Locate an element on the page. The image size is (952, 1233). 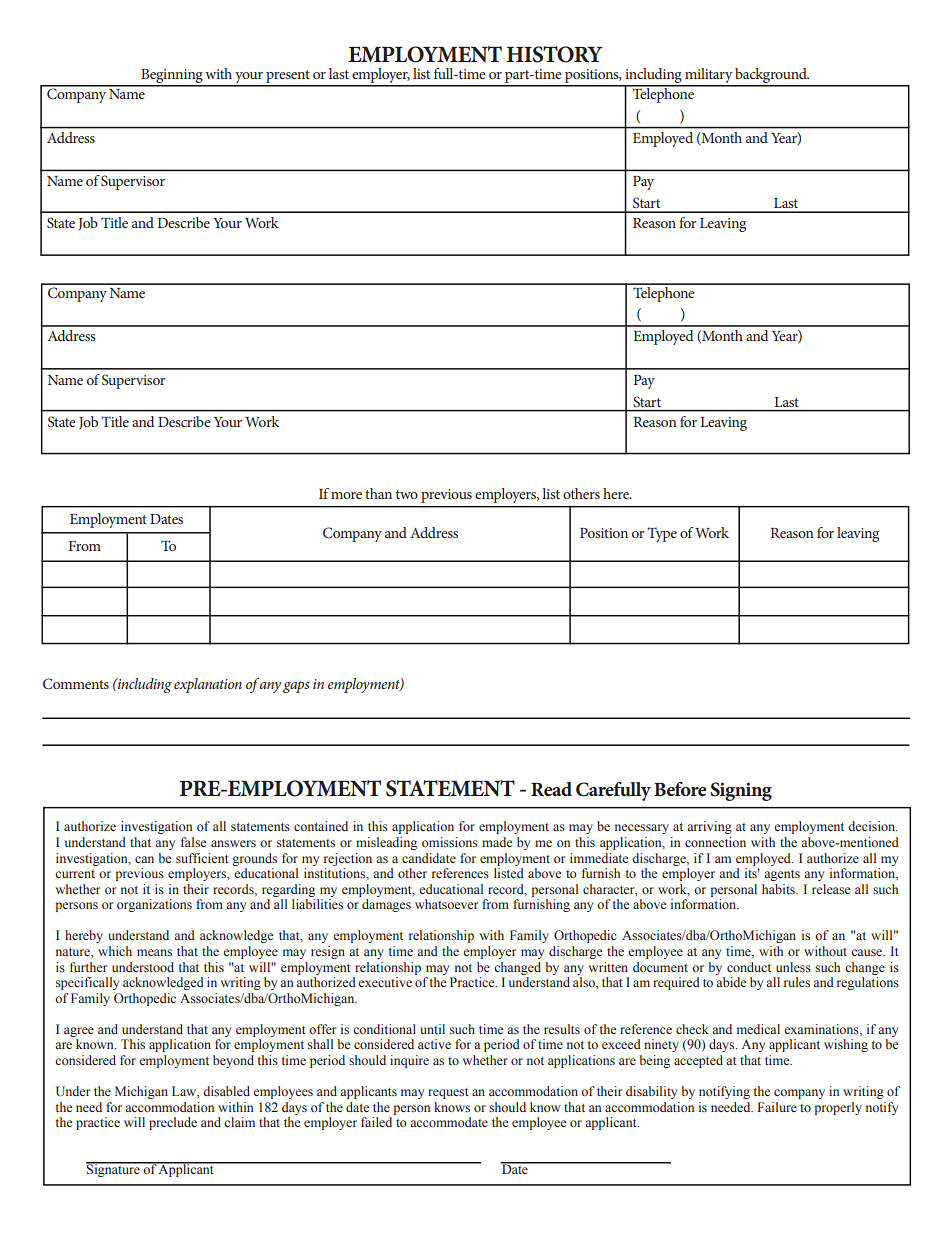
explanation is located at coordinates (208, 685).
